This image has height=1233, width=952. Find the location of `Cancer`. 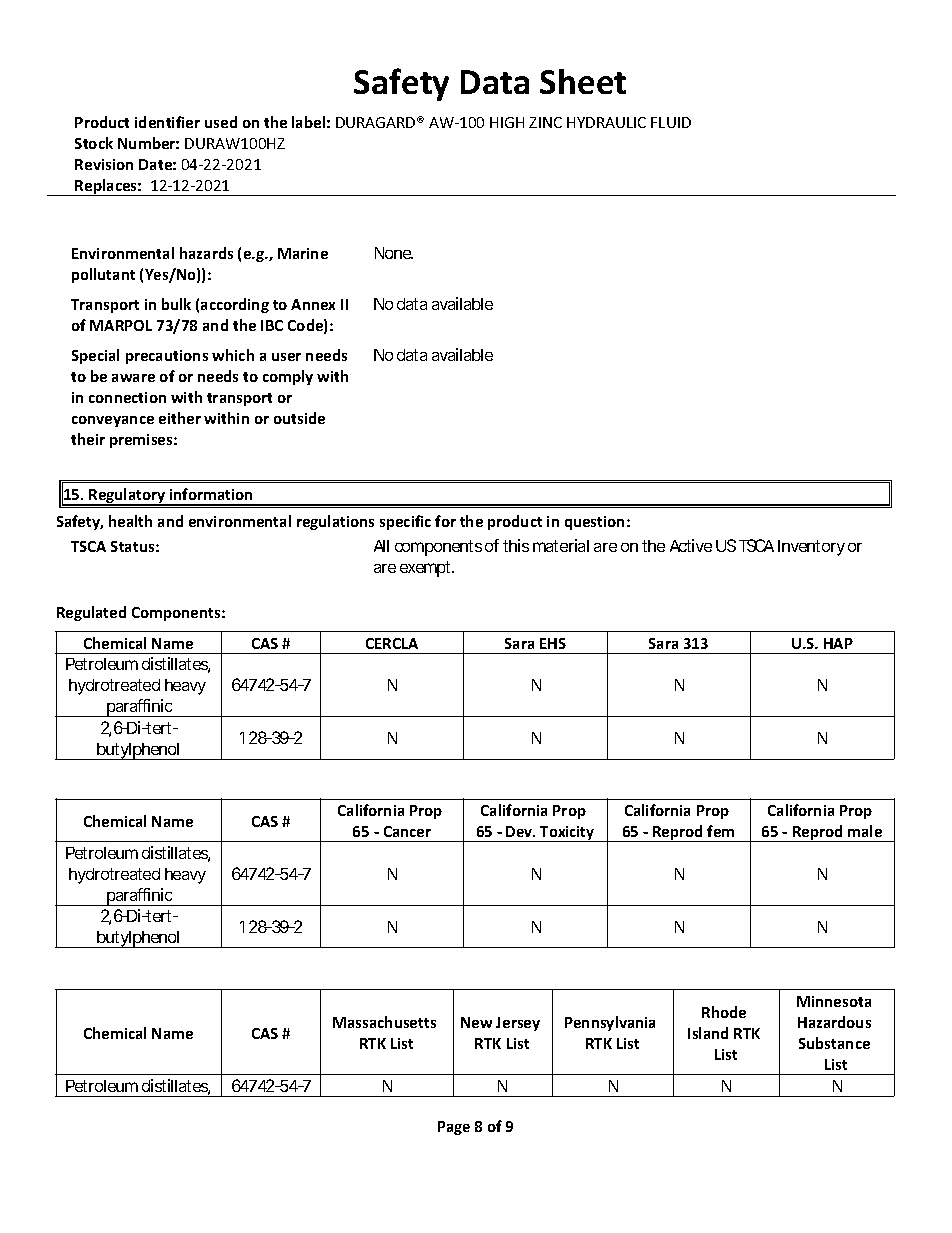

Cancer is located at coordinates (407, 831).
